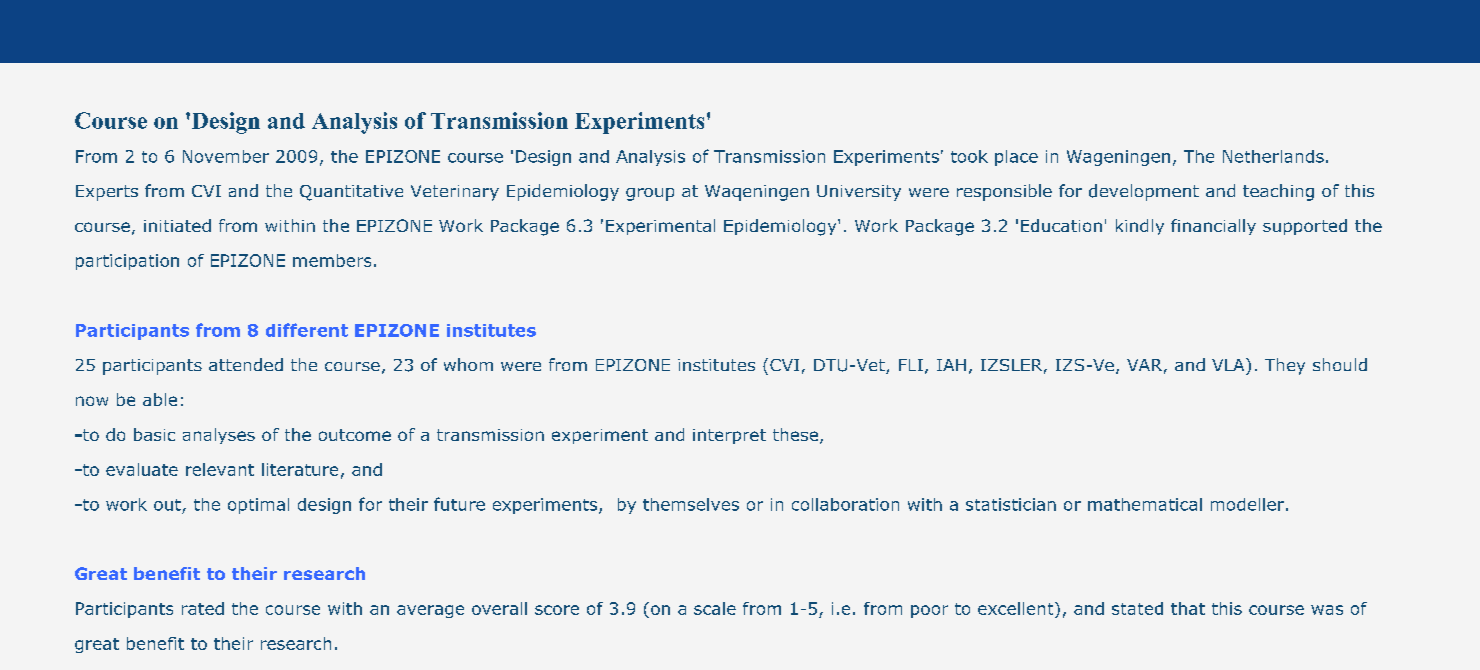 Image resolution: width=1480 pixels, height=670 pixels. What do you see at coordinates (1273, 156) in the screenshot?
I see `Netherlands` at bounding box center [1273, 156].
